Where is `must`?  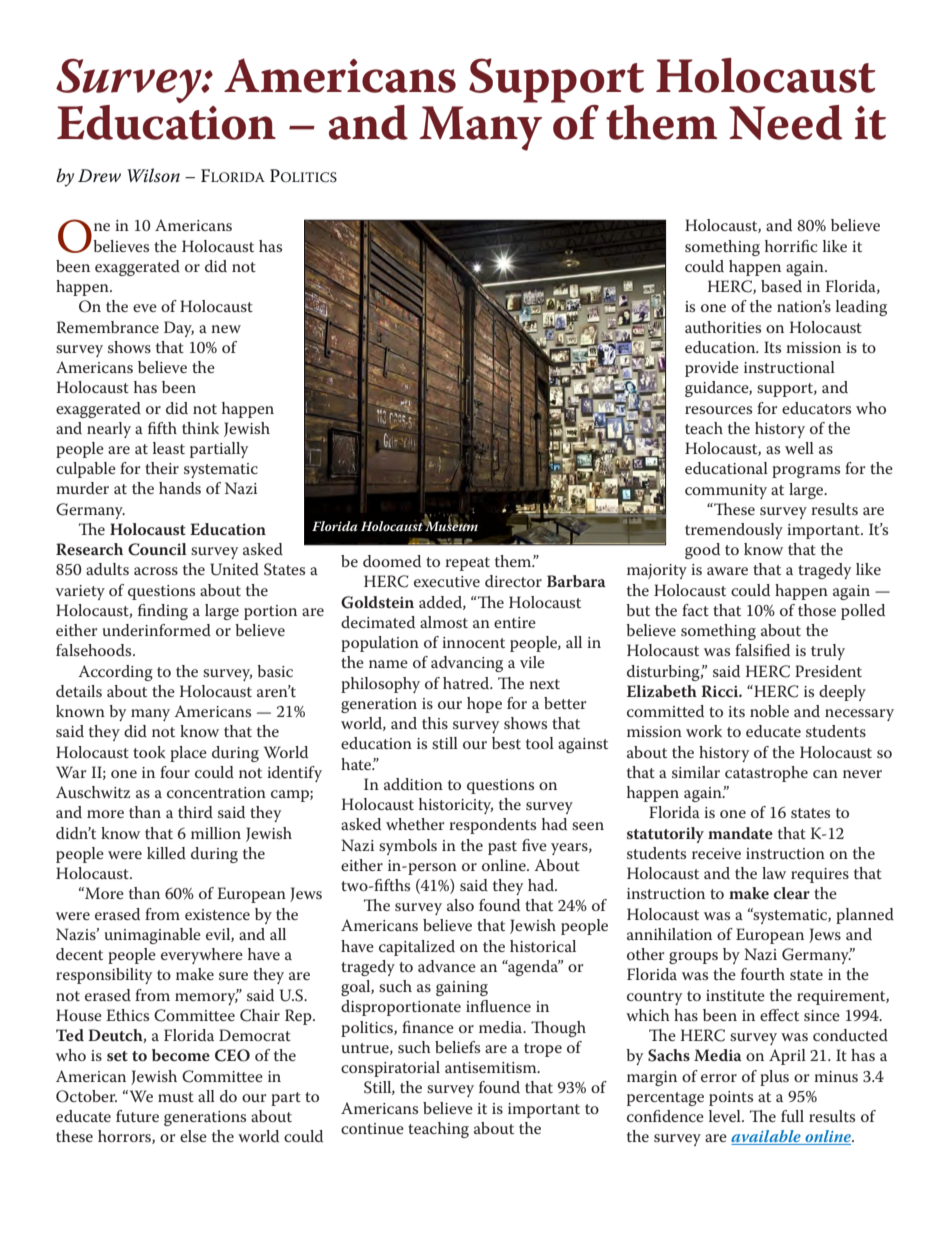 must is located at coordinates (176, 1097).
